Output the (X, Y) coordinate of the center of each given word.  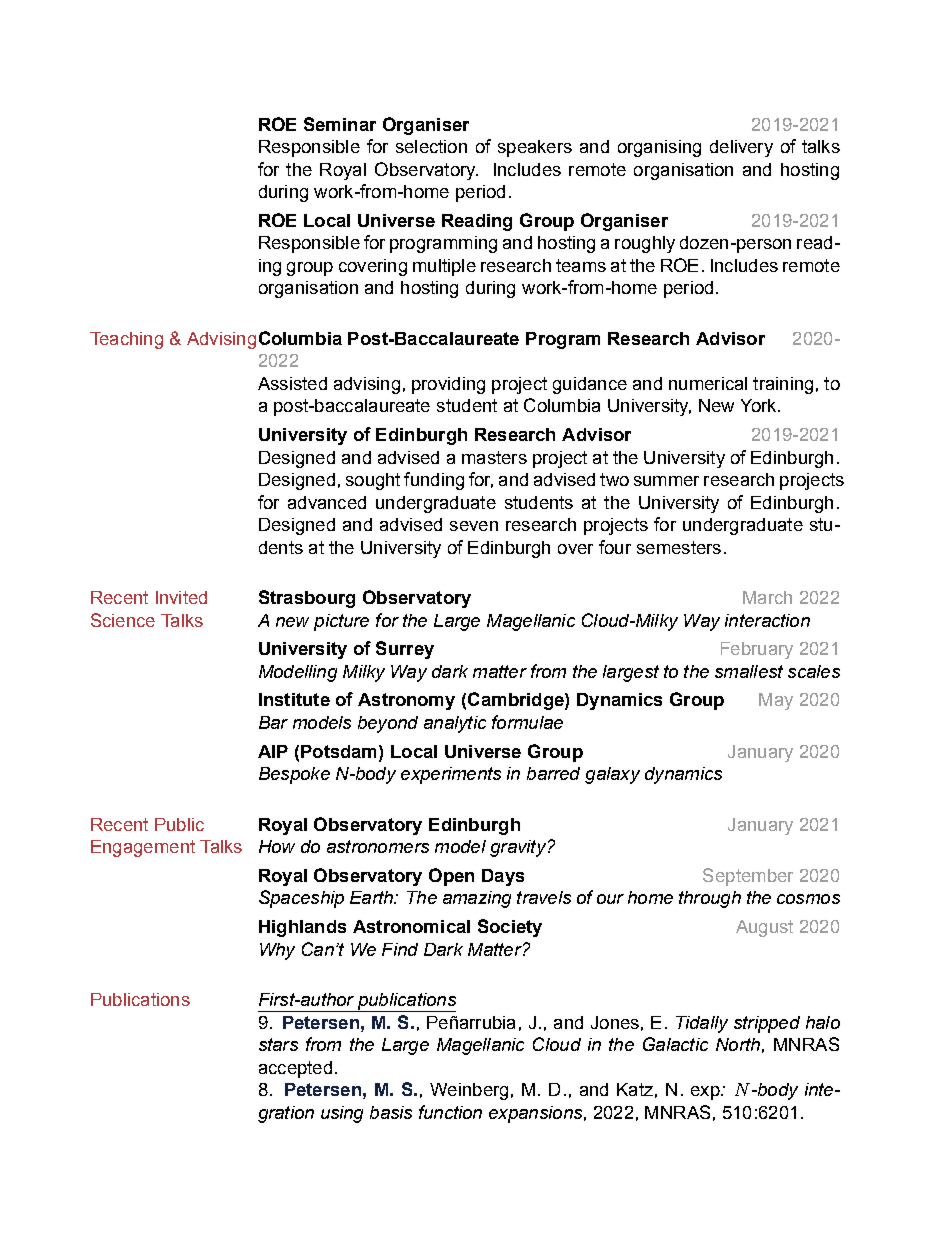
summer (666, 481)
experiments (451, 775)
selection (431, 146)
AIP (273, 751)
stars (278, 1044)
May (776, 701)
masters (494, 457)
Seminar (340, 124)
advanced (327, 502)
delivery (741, 148)
